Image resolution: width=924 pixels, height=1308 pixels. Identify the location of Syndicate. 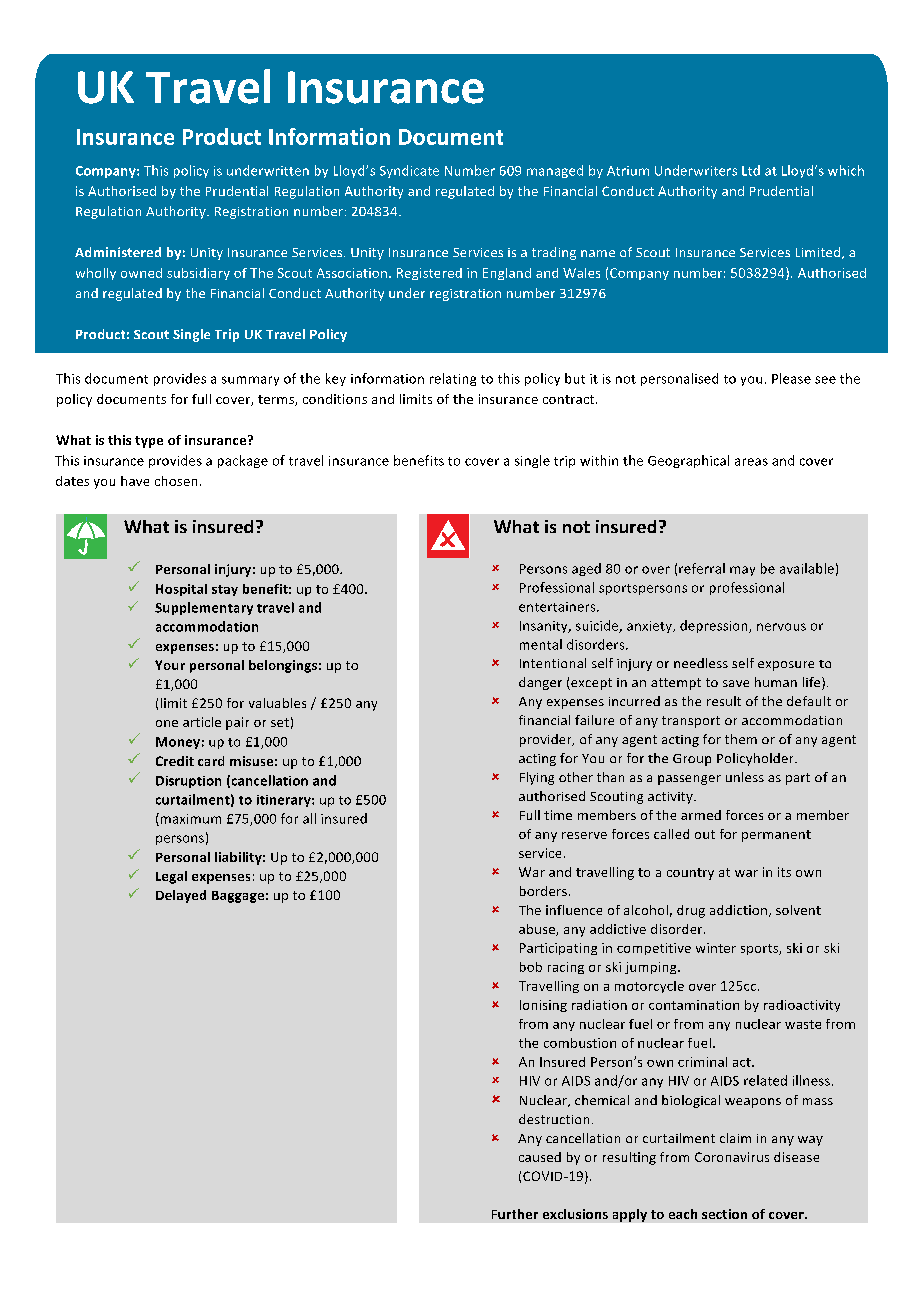
(409, 171).
